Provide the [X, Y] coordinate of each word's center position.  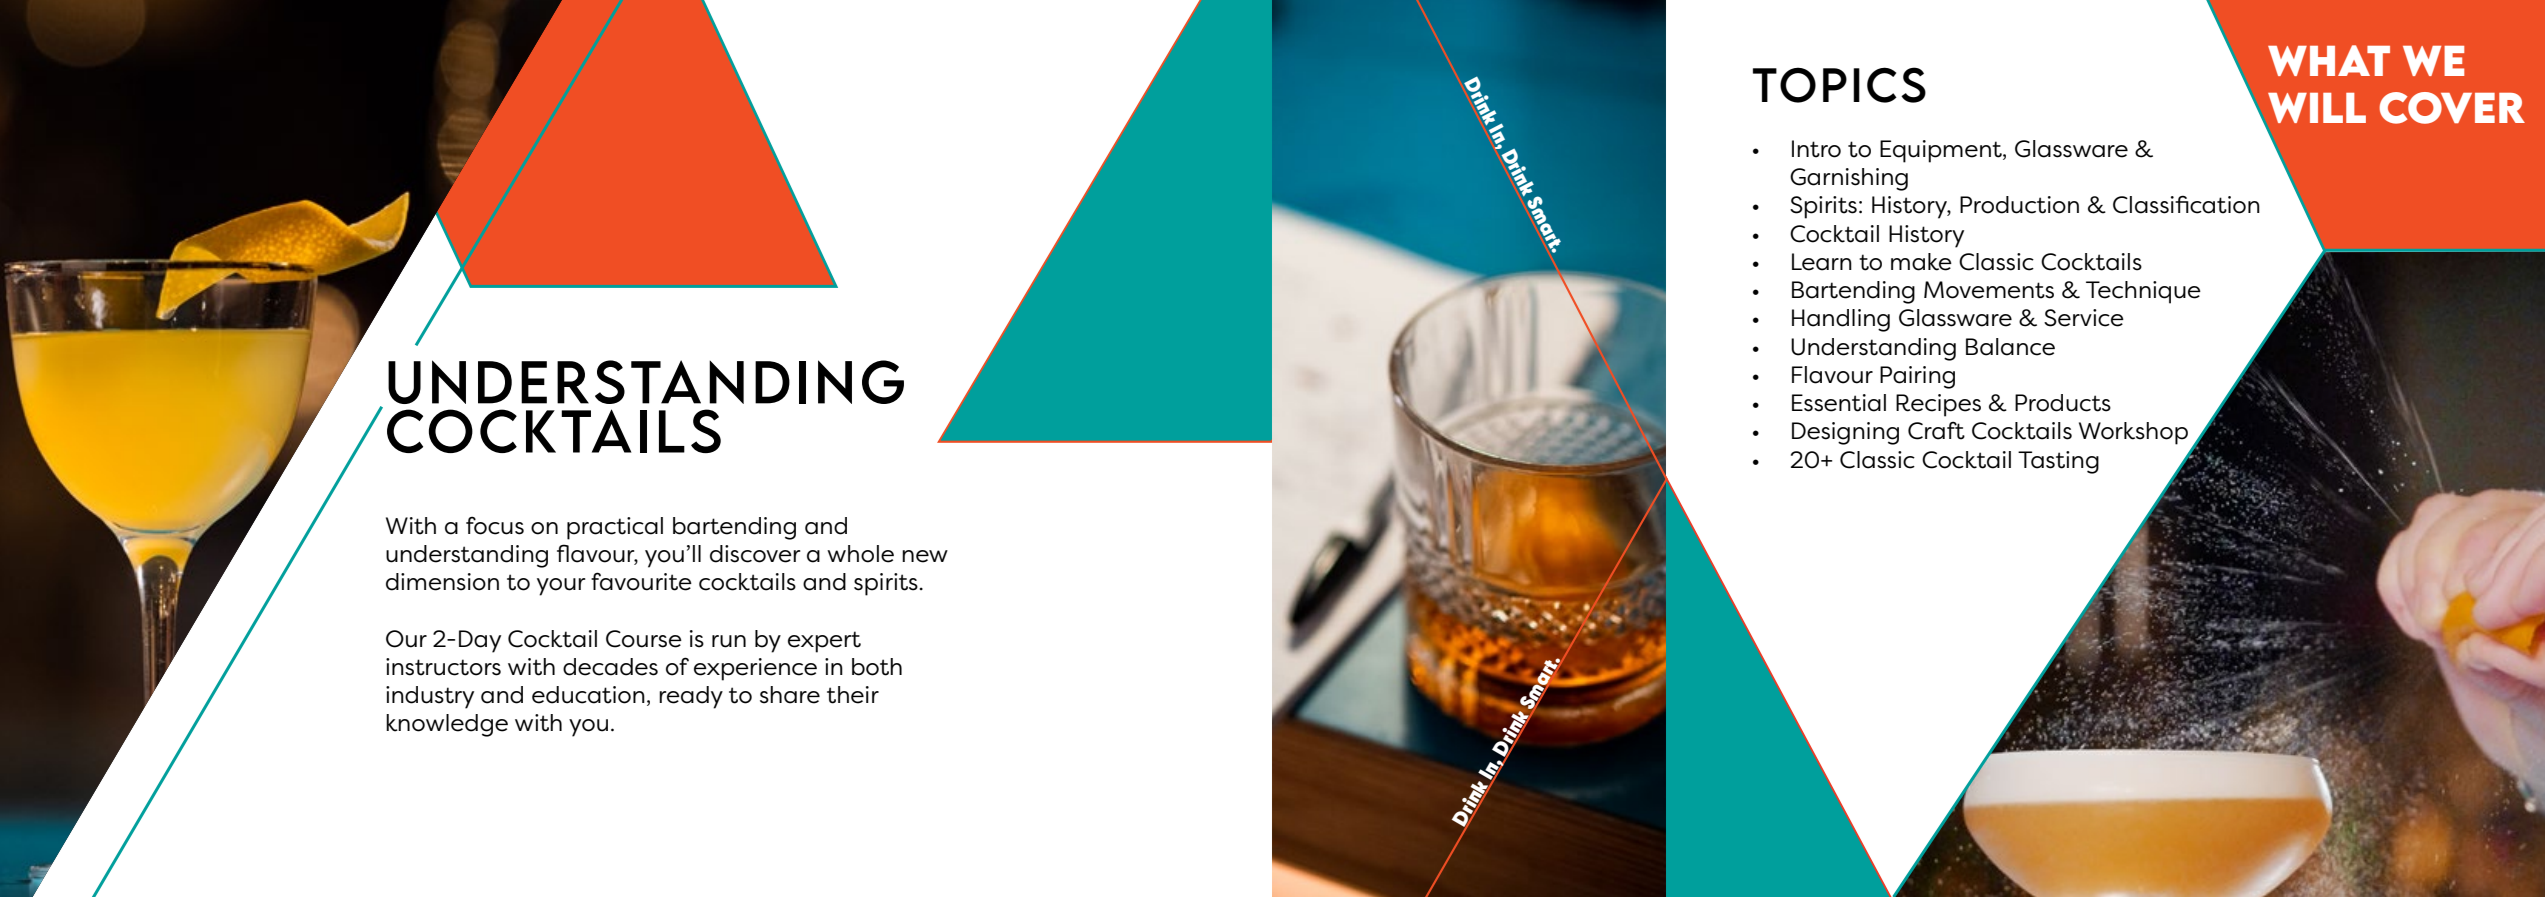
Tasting [2058, 462]
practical [615, 528]
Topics [1839, 85]
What [2329, 60]
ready [691, 697]
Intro [1816, 149]
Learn [1822, 262]
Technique [2143, 292]
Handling [1841, 320]
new [925, 556]
